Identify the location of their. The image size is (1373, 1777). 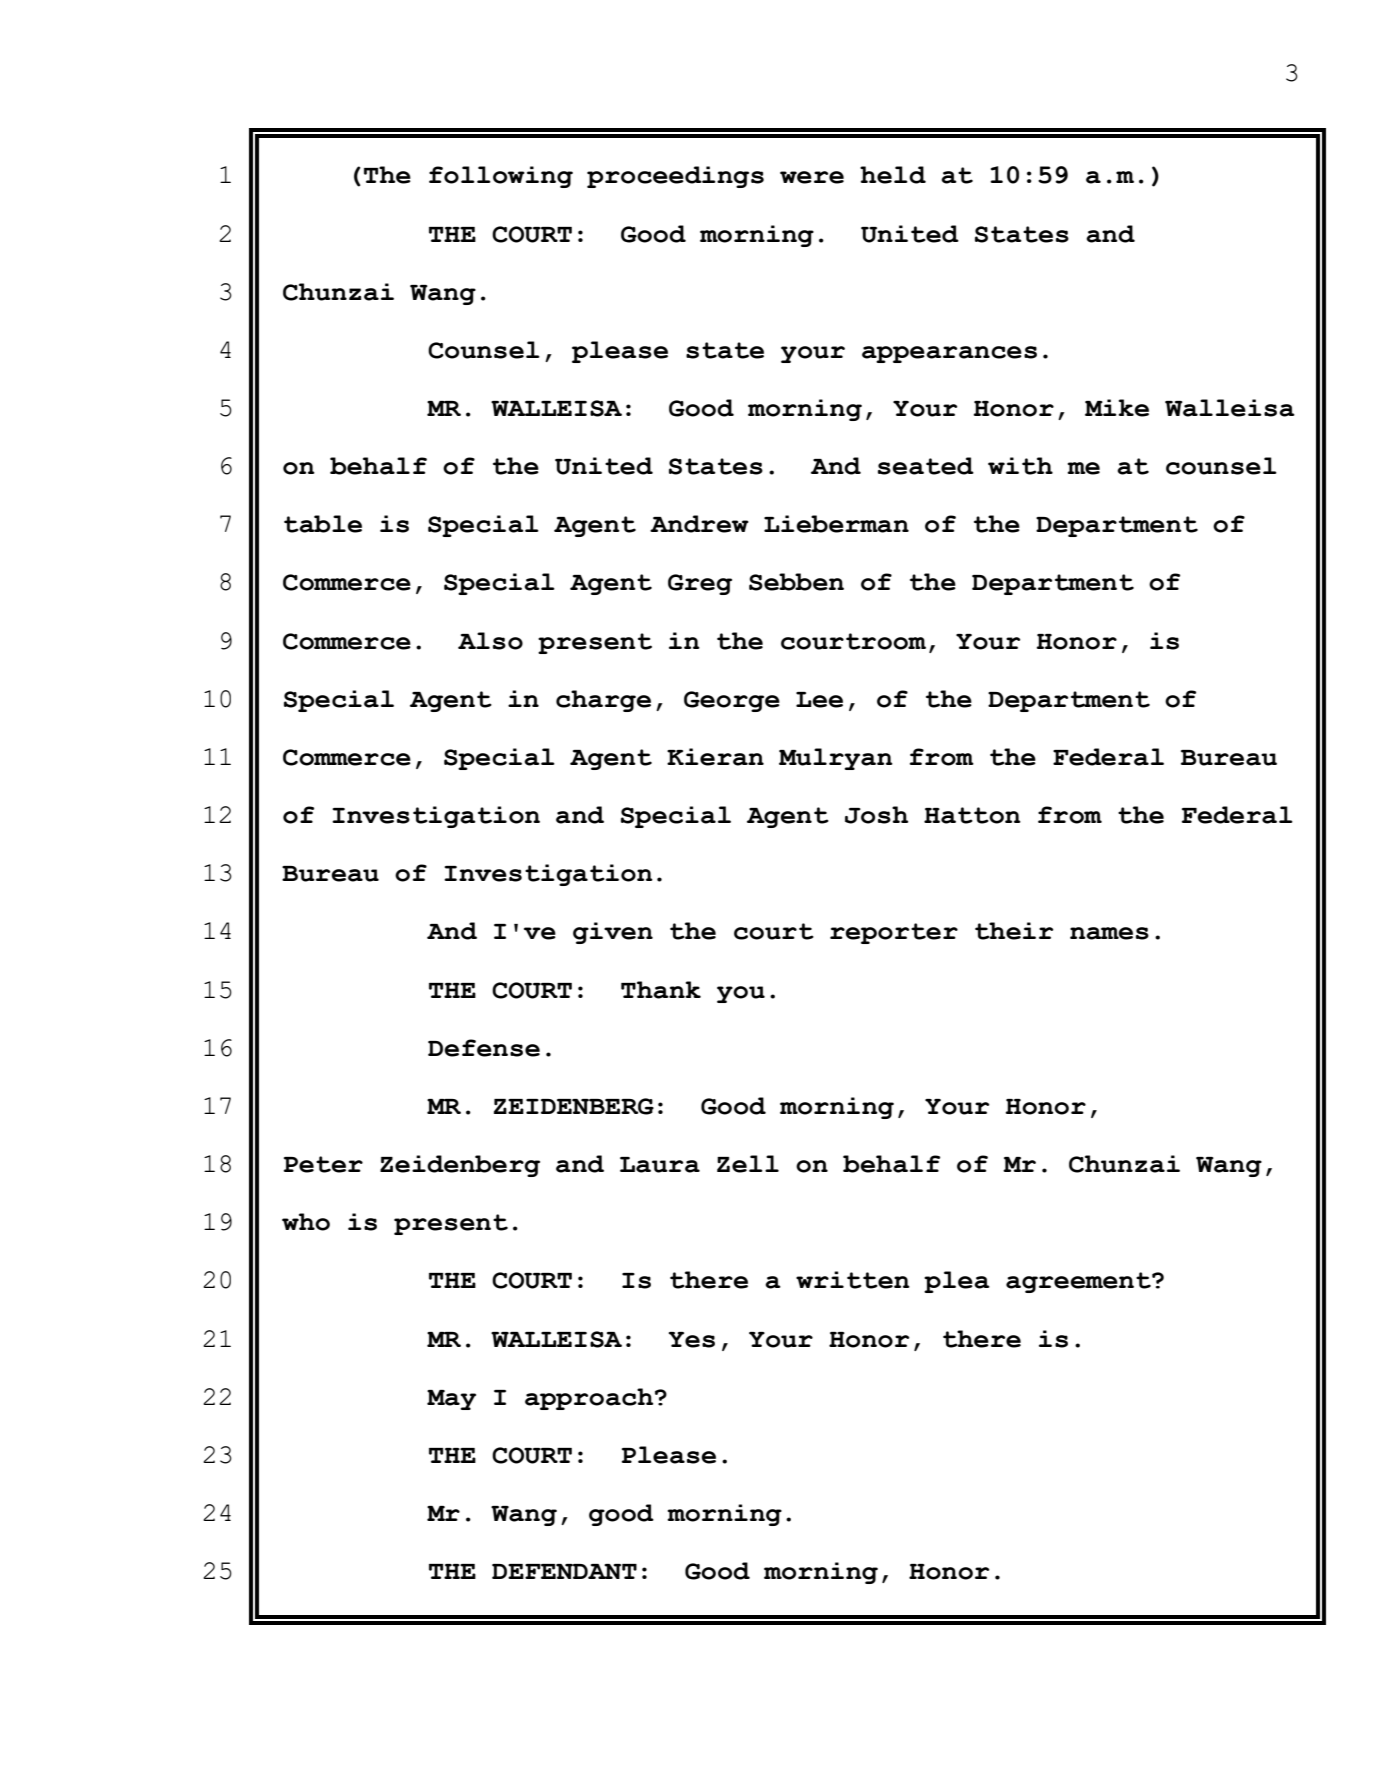
(1014, 931).
